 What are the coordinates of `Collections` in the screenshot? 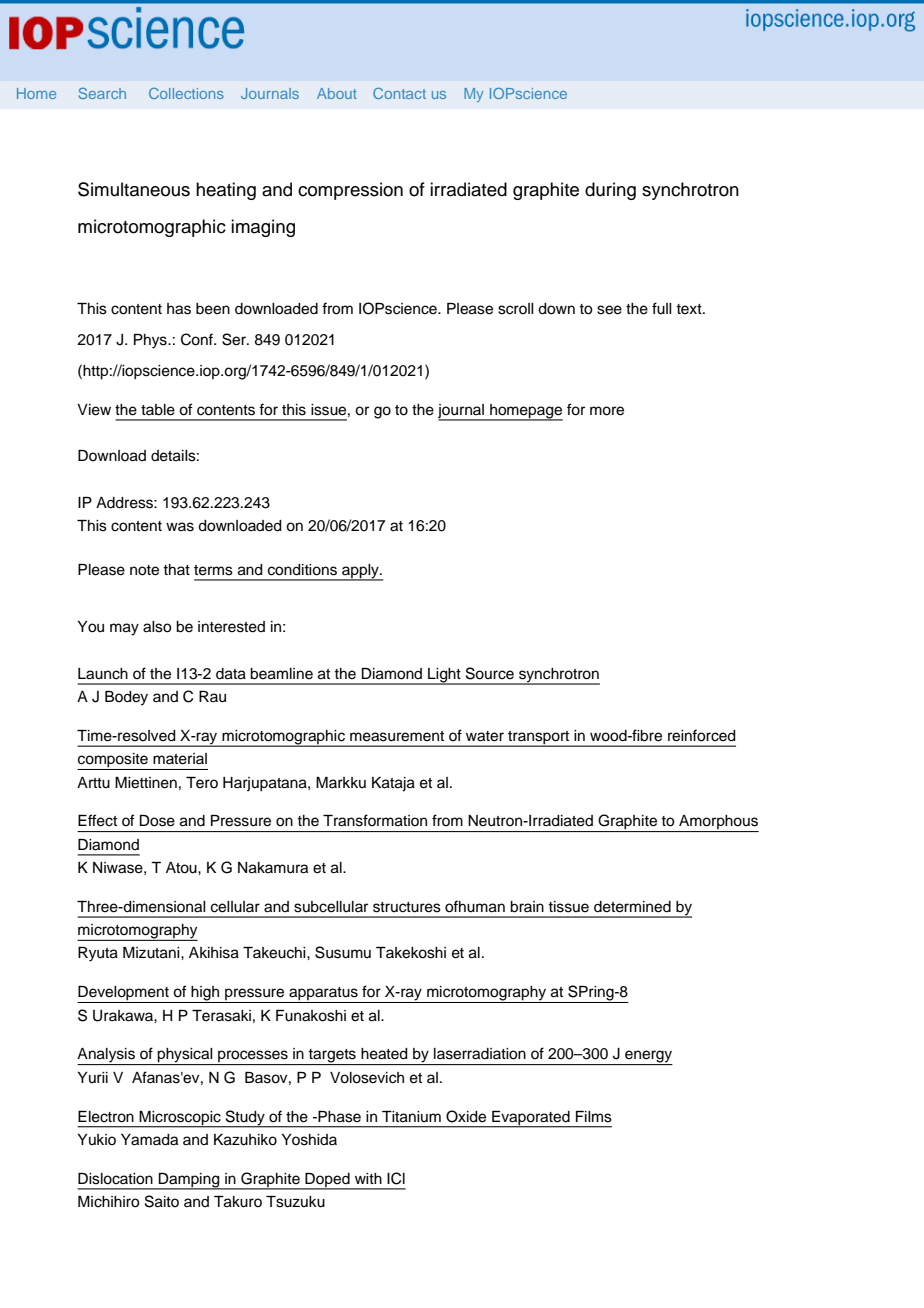 It's located at (186, 93).
